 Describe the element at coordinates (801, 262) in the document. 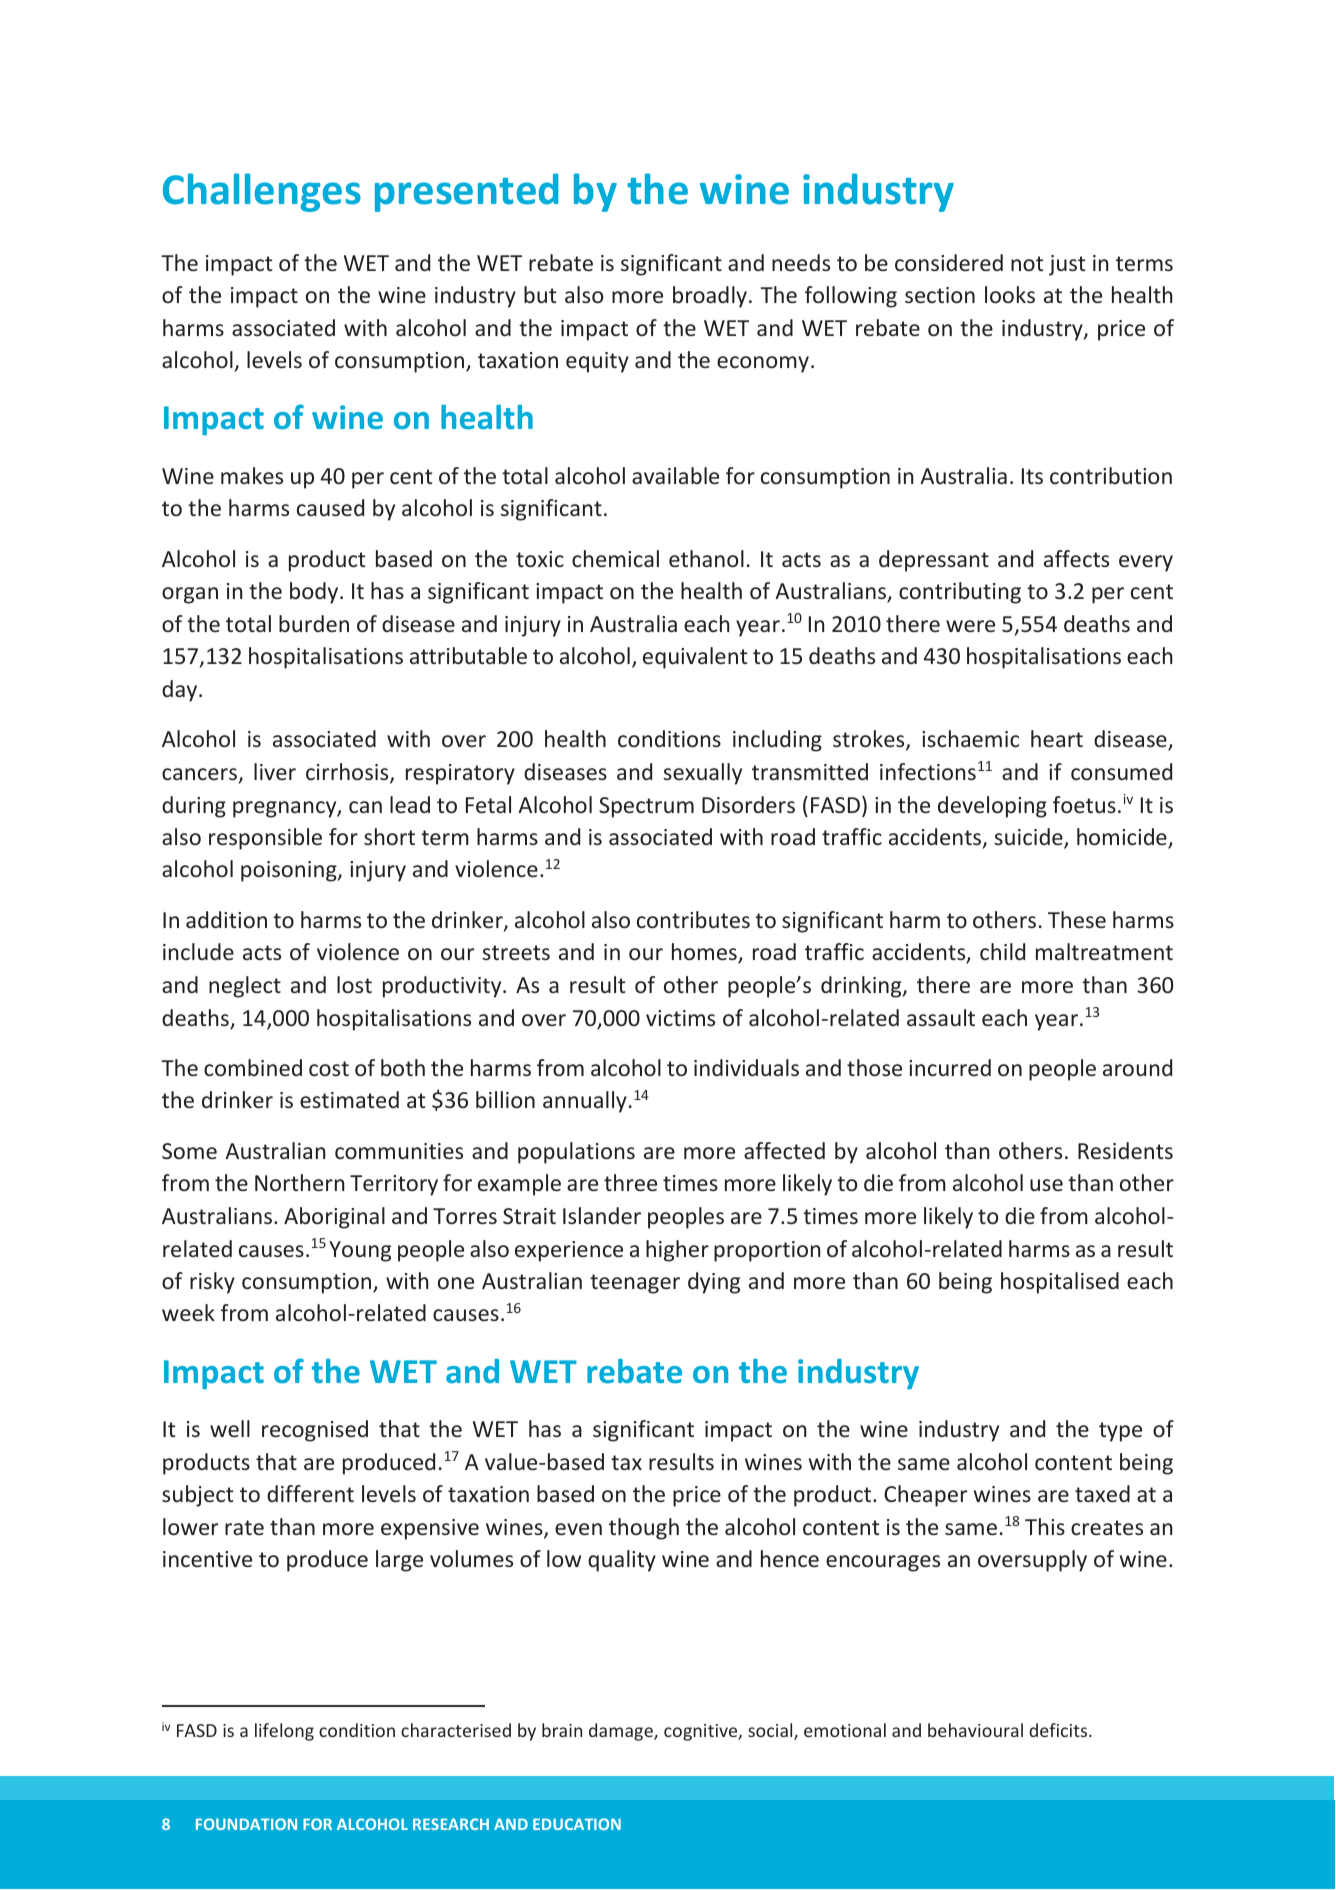

I see `needs` at that location.
